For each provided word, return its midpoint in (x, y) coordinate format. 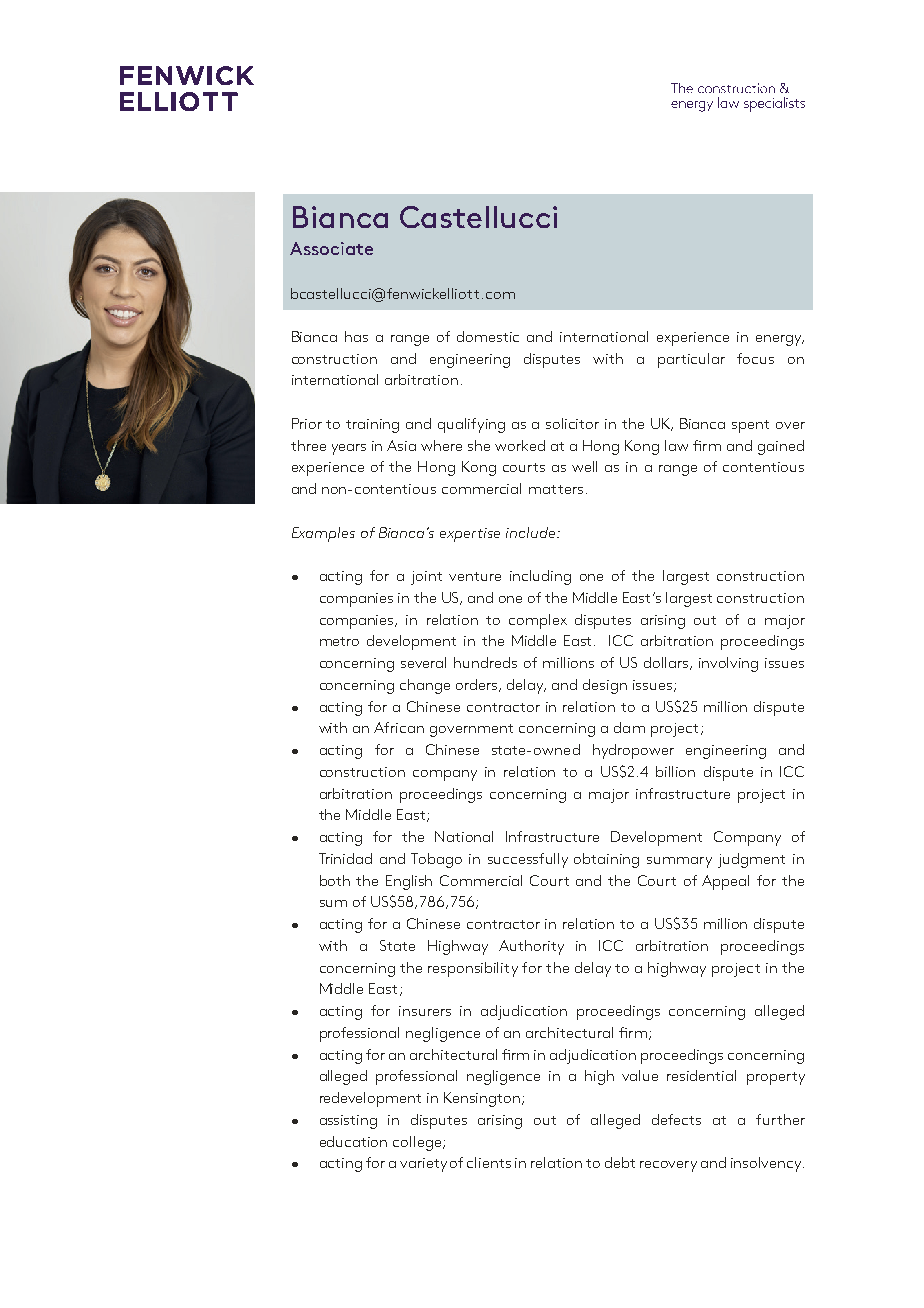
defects (676, 1119)
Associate (331, 248)
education (353, 1141)
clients (489, 1162)
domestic (488, 336)
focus (755, 358)
